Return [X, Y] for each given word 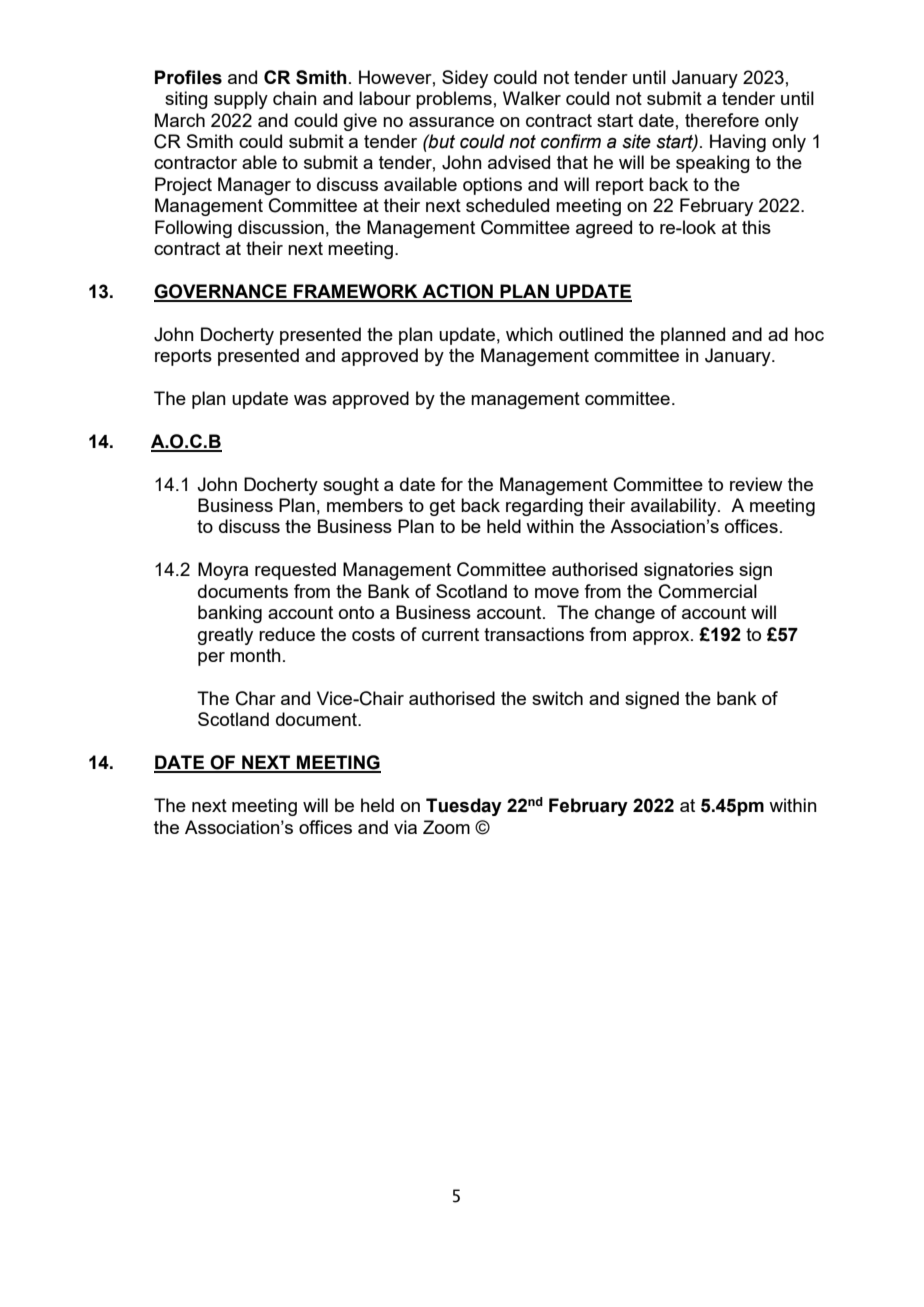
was [310, 400]
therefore [722, 120]
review [756, 484]
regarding [544, 507]
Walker [532, 98]
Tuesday [464, 807]
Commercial [708, 591]
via [405, 827]
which [529, 334]
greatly [225, 636]
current [450, 634]
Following [193, 229]
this [756, 227]
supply [241, 100]
